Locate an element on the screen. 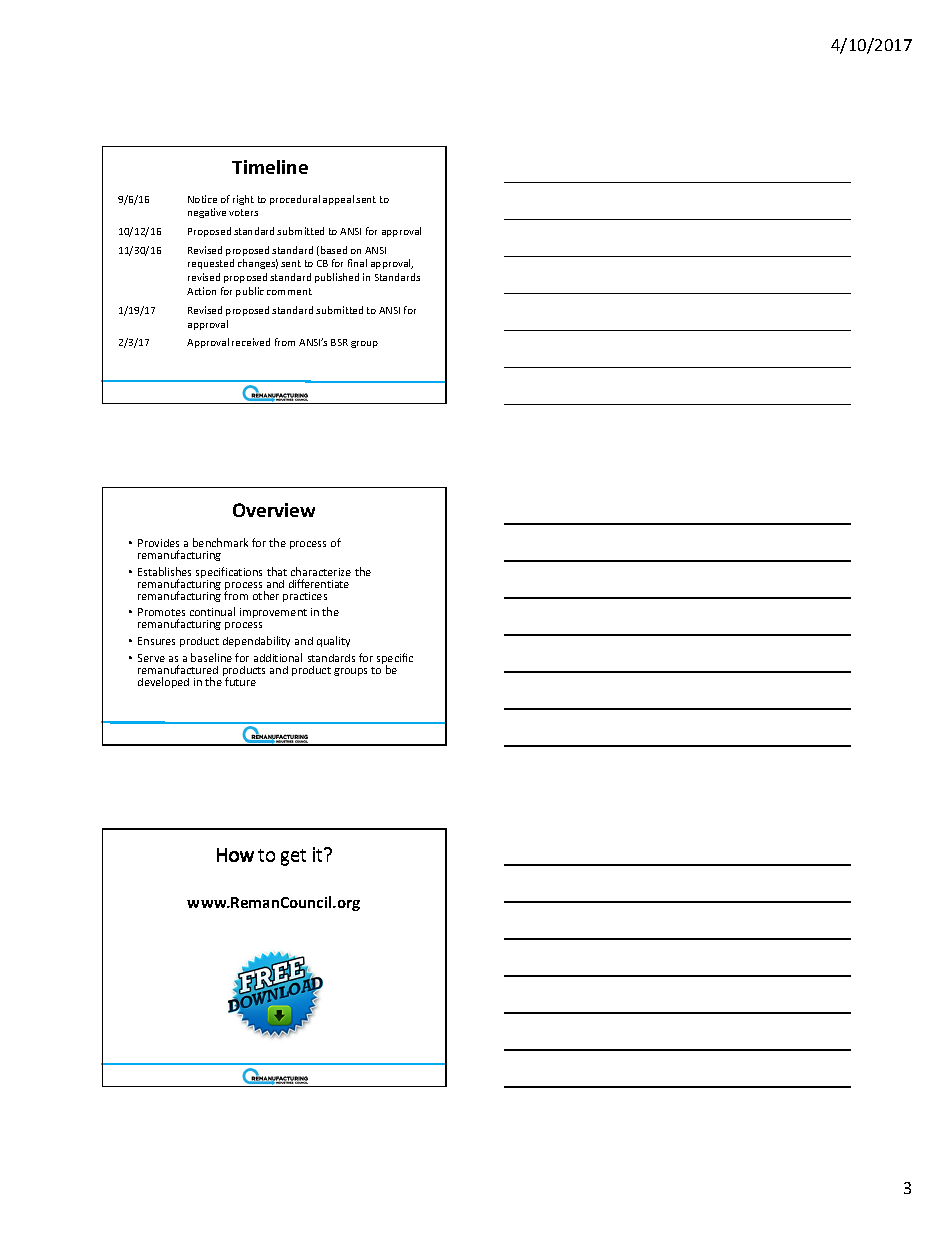 The width and height of the screenshot is (952, 1233). appeal is located at coordinates (338, 200).
